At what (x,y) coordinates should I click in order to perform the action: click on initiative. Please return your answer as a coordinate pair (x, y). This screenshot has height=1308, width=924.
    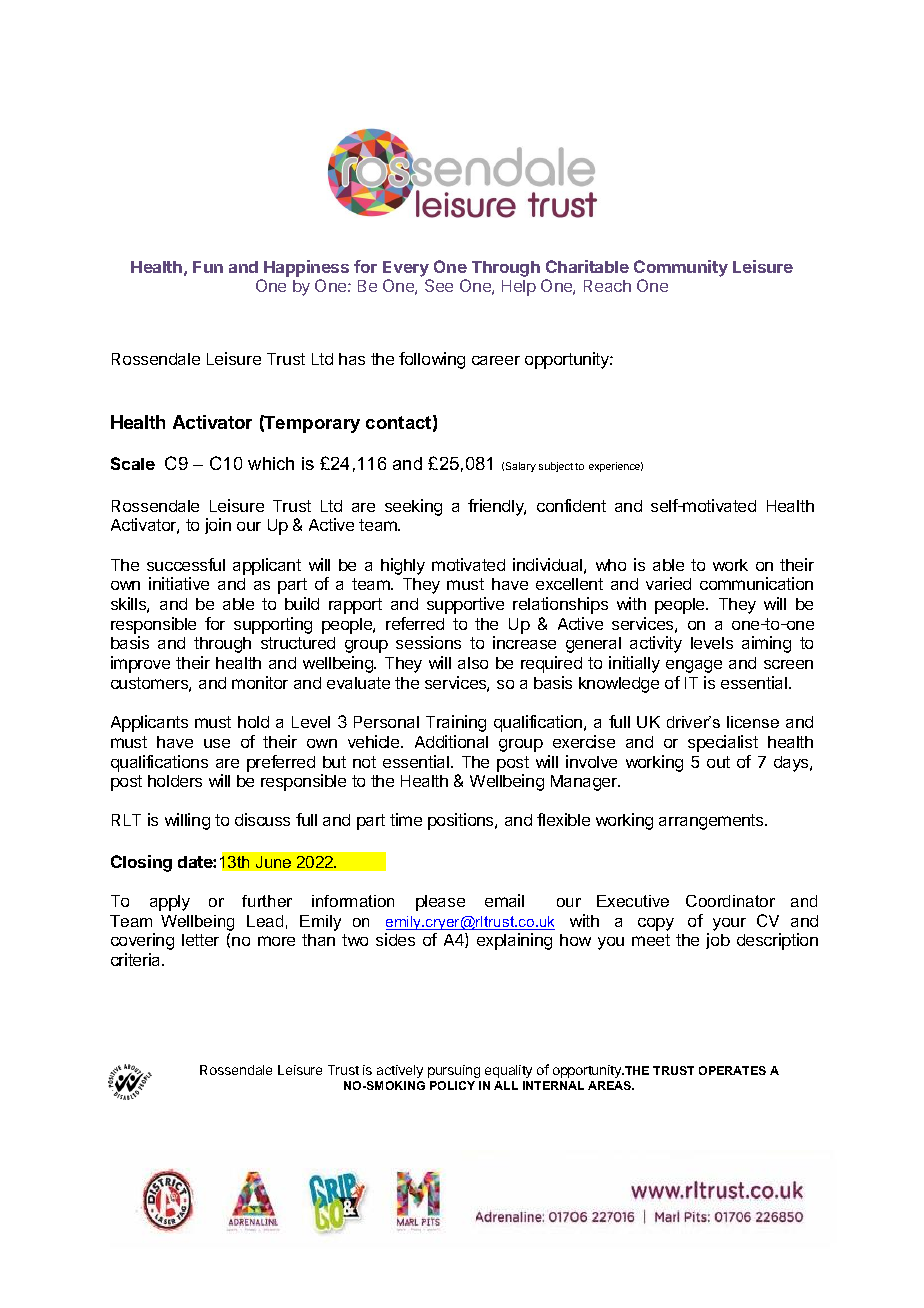
    Looking at the image, I should click on (179, 583).
